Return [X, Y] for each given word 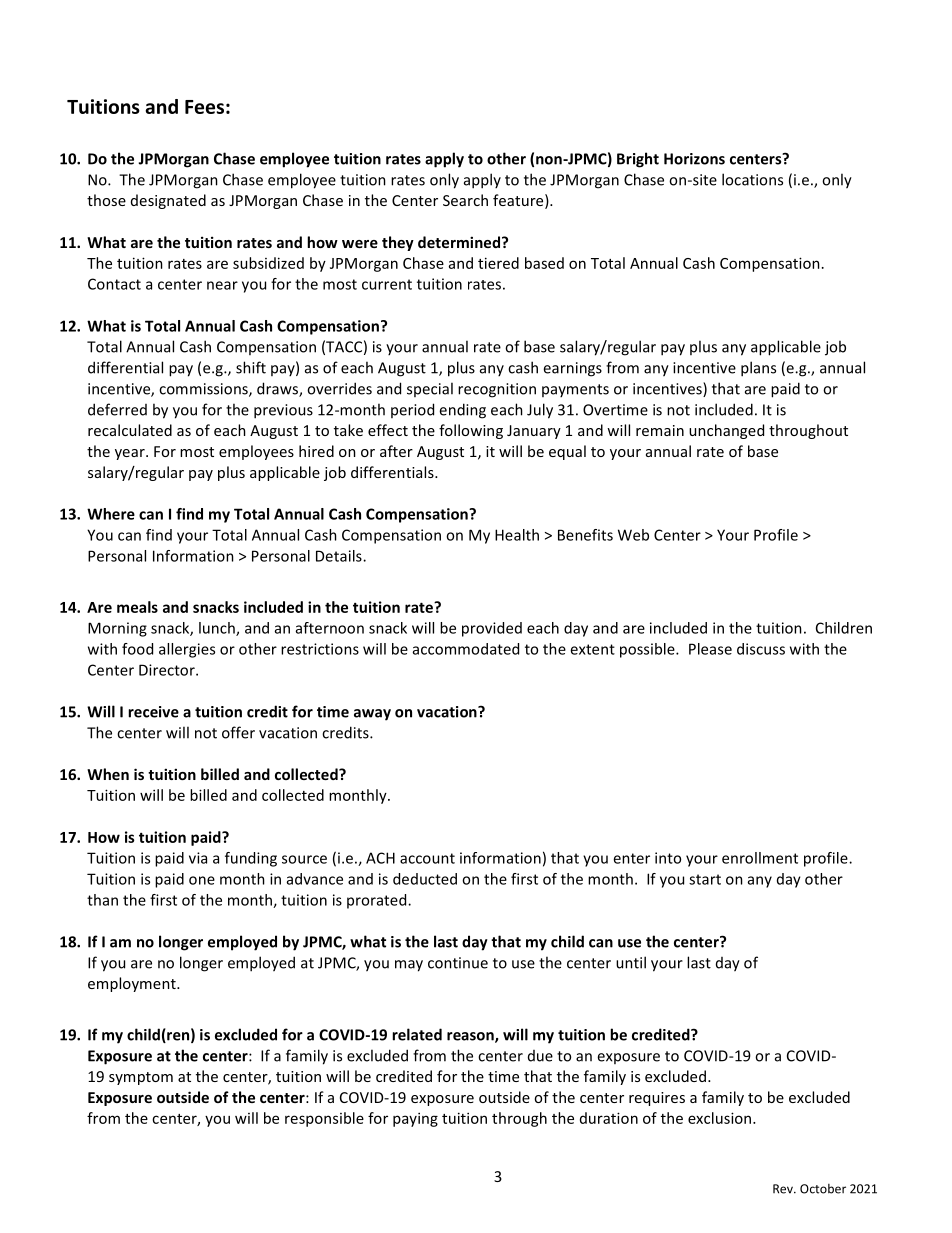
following [471, 431]
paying [415, 1119]
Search [465, 200]
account [427, 858]
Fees [204, 107]
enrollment [760, 858]
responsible [324, 1119]
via [198, 858]
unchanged [726, 431]
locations [752, 179]
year [131, 454]
